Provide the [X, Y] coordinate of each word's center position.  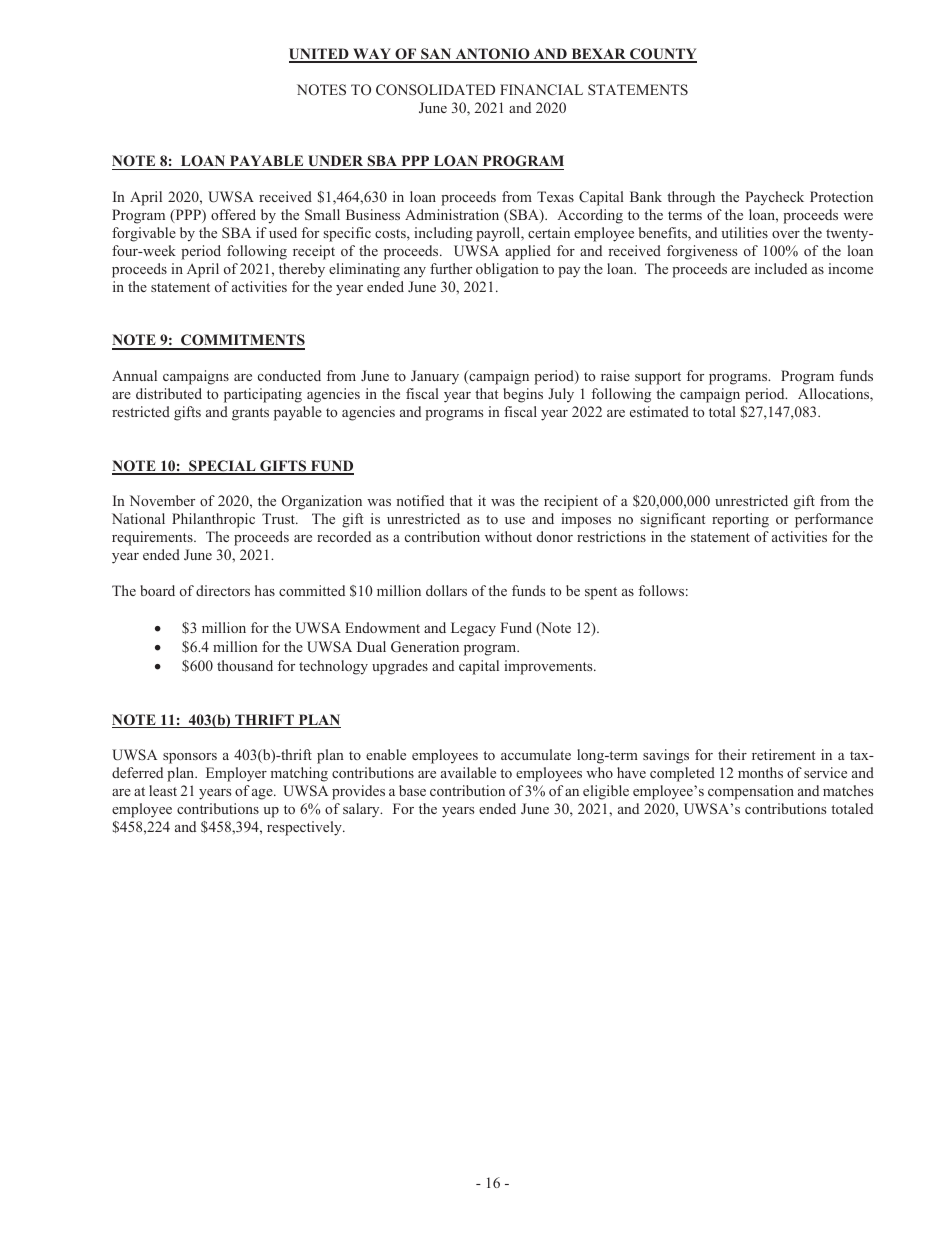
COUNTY [662, 55]
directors [223, 590]
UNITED [320, 55]
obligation [507, 270]
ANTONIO [492, 55]
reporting [740, 520]
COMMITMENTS [242, 341]
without [508, 536]
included [781, 268]
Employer [236, 774]
